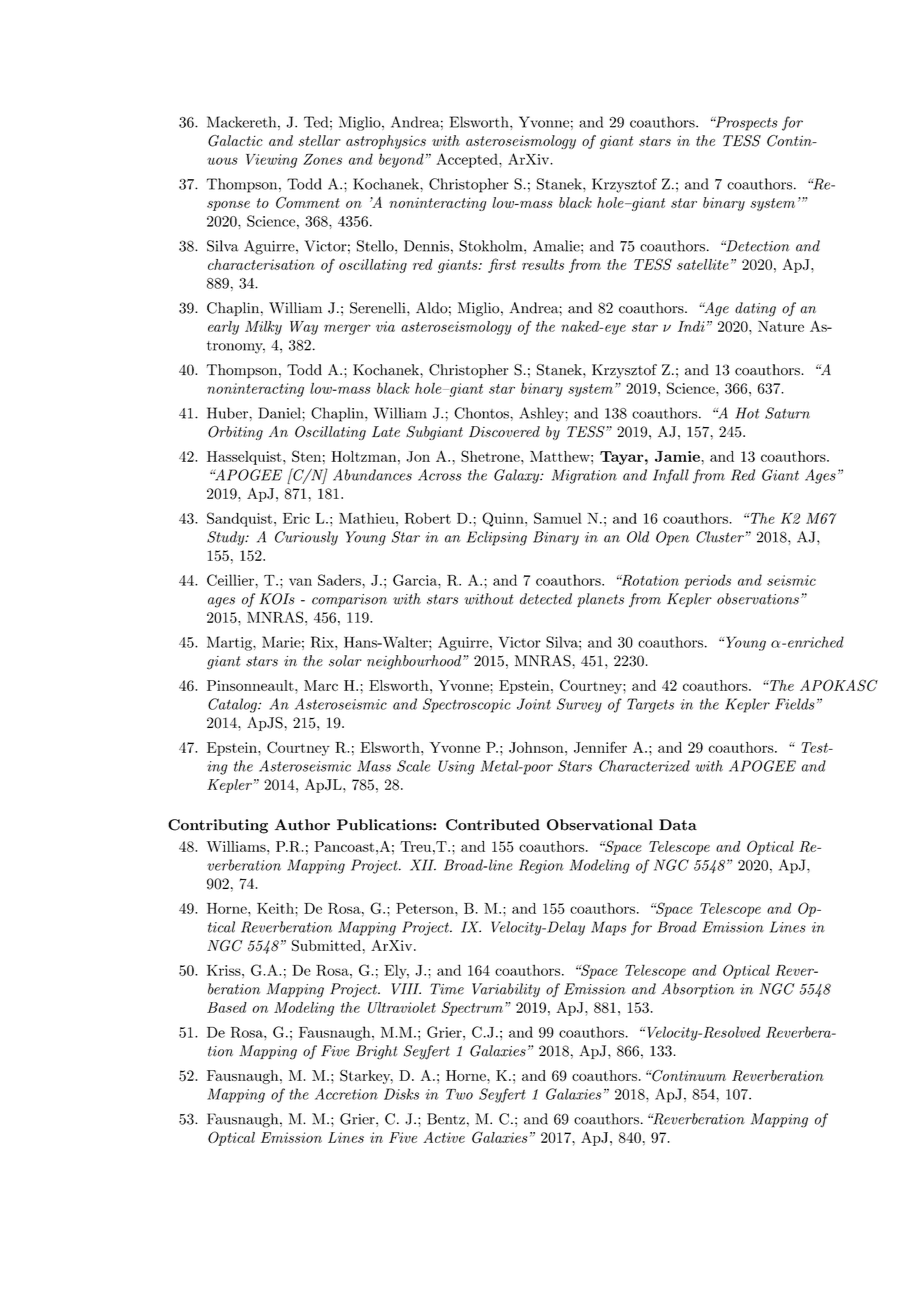 This screenshot has width=924, height=1308. What do you see at coordinates (608, 928) in the screenshot?
I see `Maps` at bounding box center [608, 928].
